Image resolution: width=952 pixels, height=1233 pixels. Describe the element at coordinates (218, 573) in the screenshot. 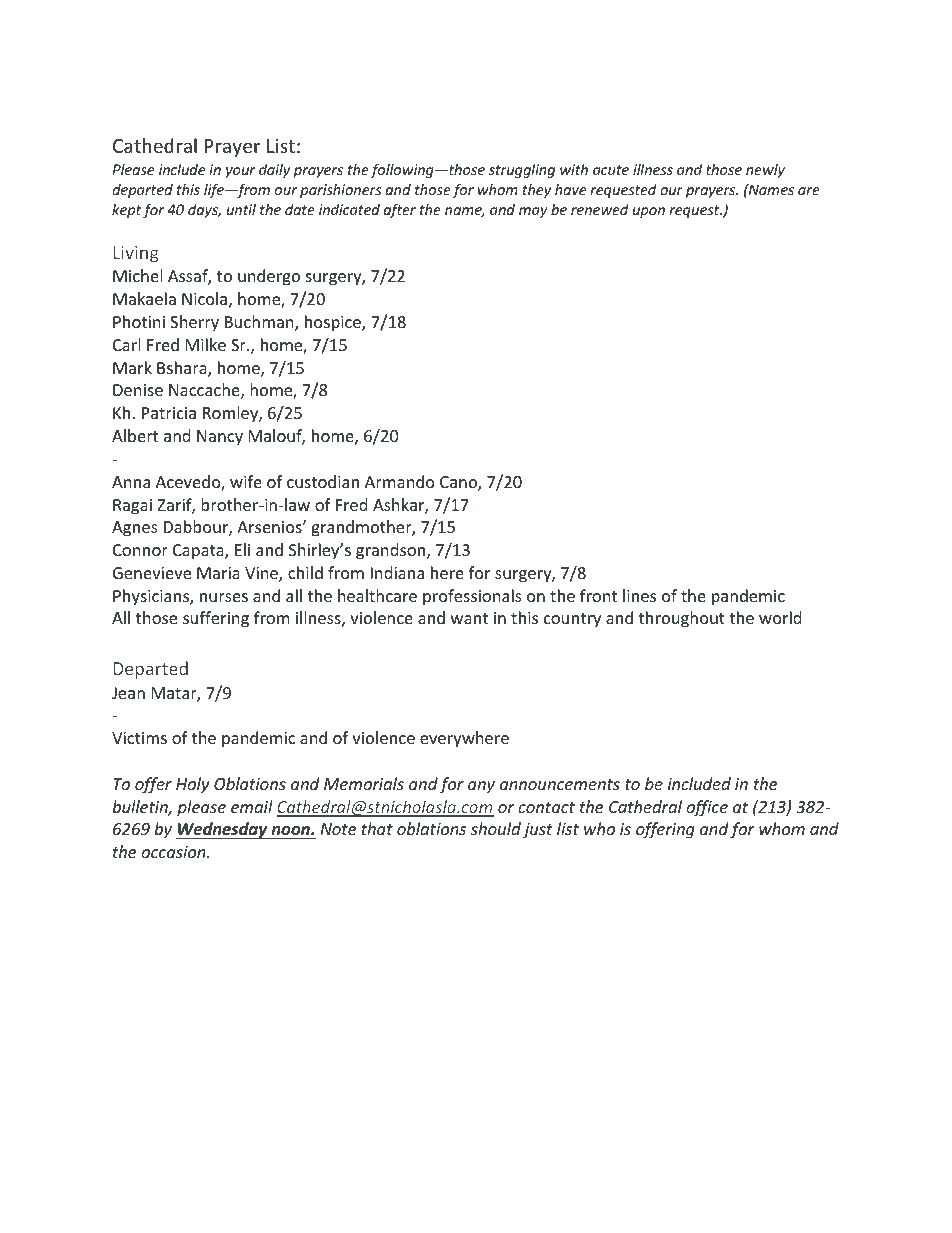

I see `Maria` at that location.
